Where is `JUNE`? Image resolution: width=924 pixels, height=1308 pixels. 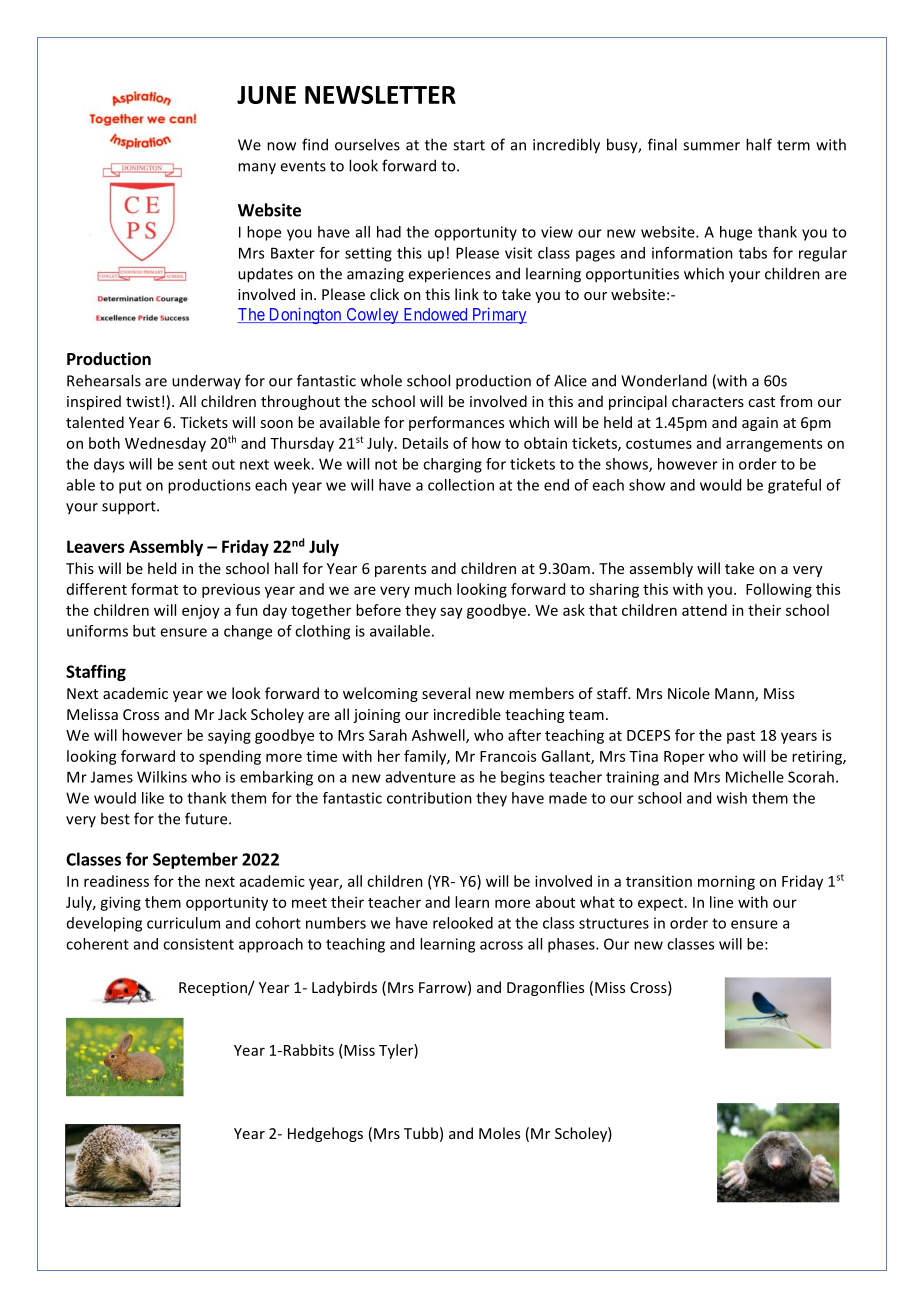
JUNE is located at coordinates (266, 95).
